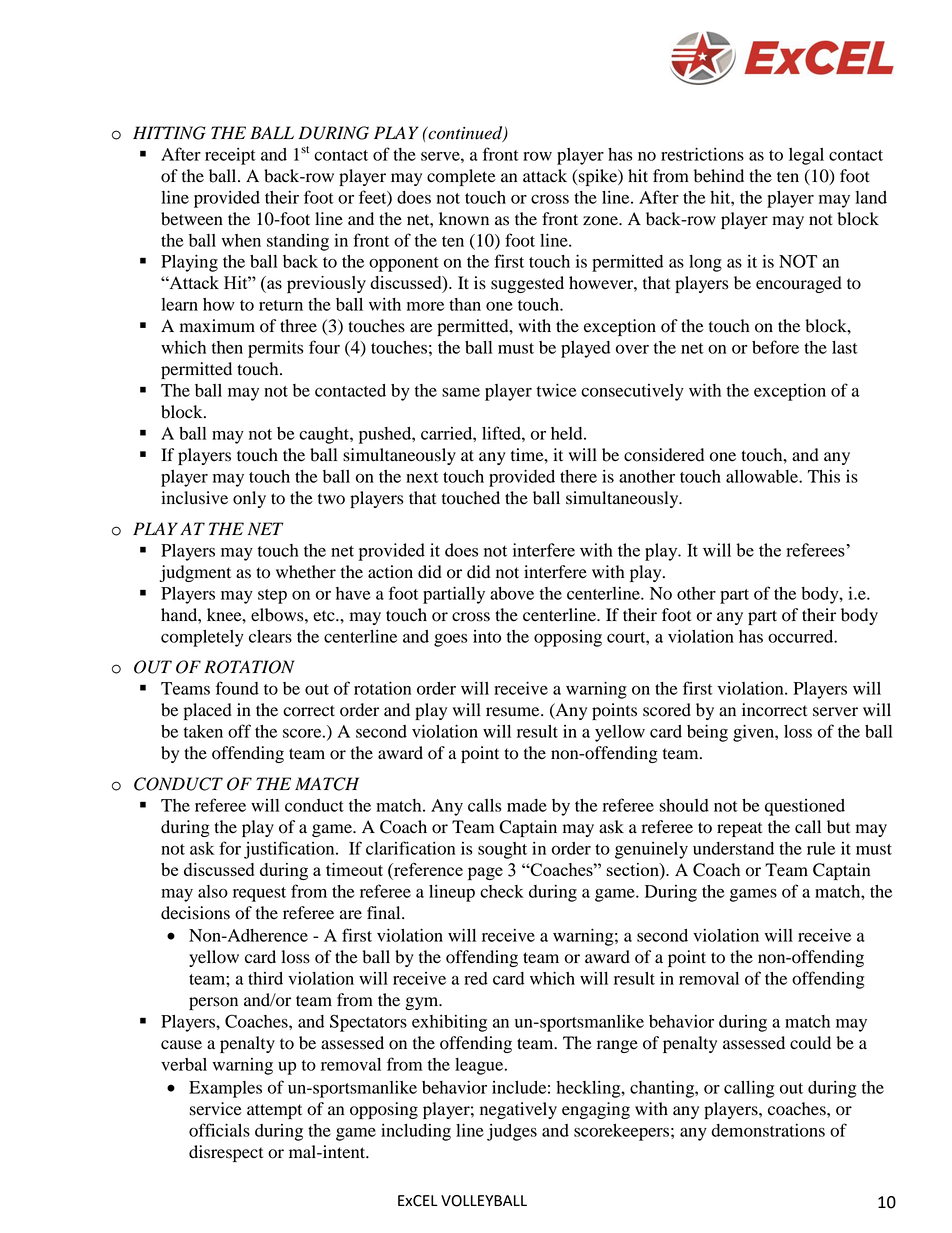  I want to click on into, so click(487, 636).
